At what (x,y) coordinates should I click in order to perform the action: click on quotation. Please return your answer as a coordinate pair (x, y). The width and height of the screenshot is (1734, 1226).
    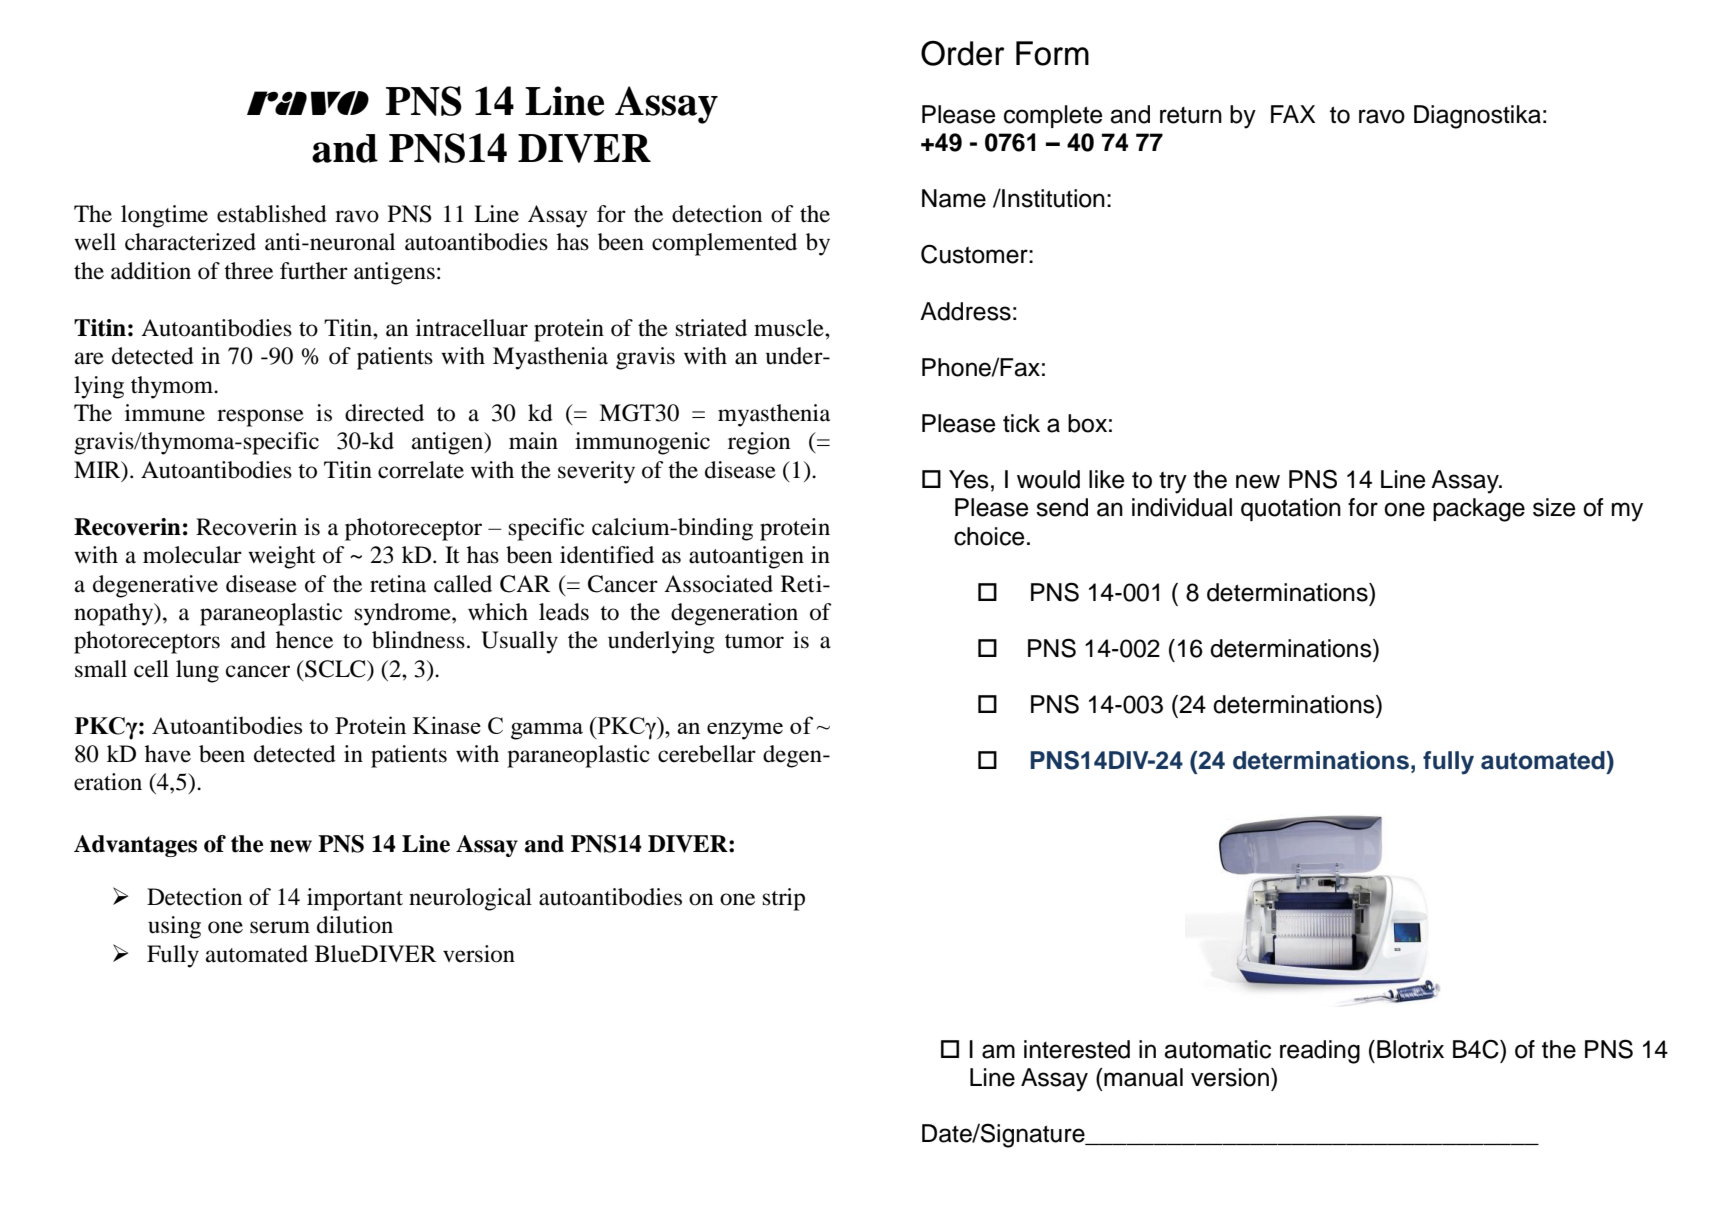
    Looking at the image, I should click on (1291, 509).
